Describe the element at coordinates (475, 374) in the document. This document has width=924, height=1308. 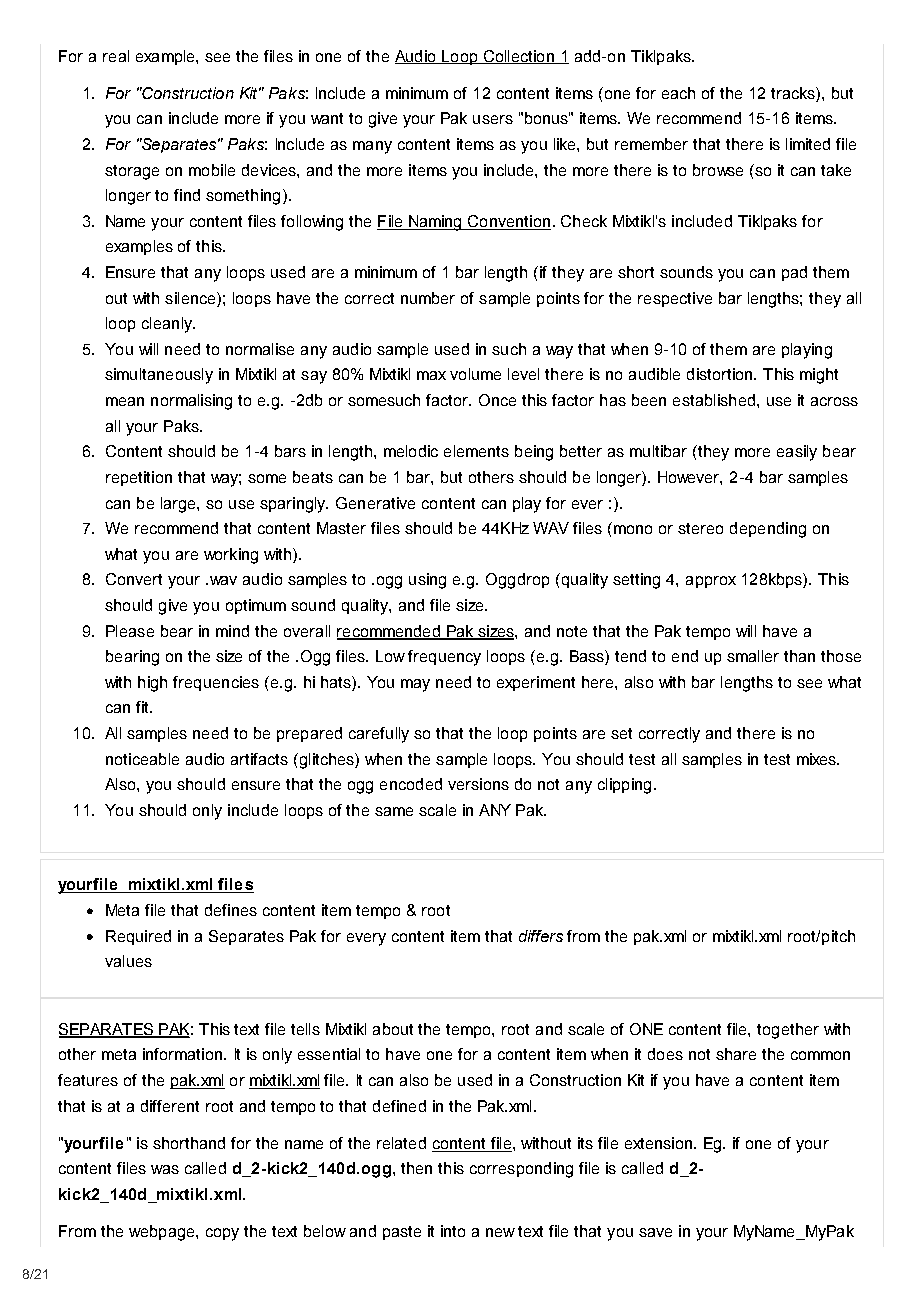
I see `volume` at that location.
